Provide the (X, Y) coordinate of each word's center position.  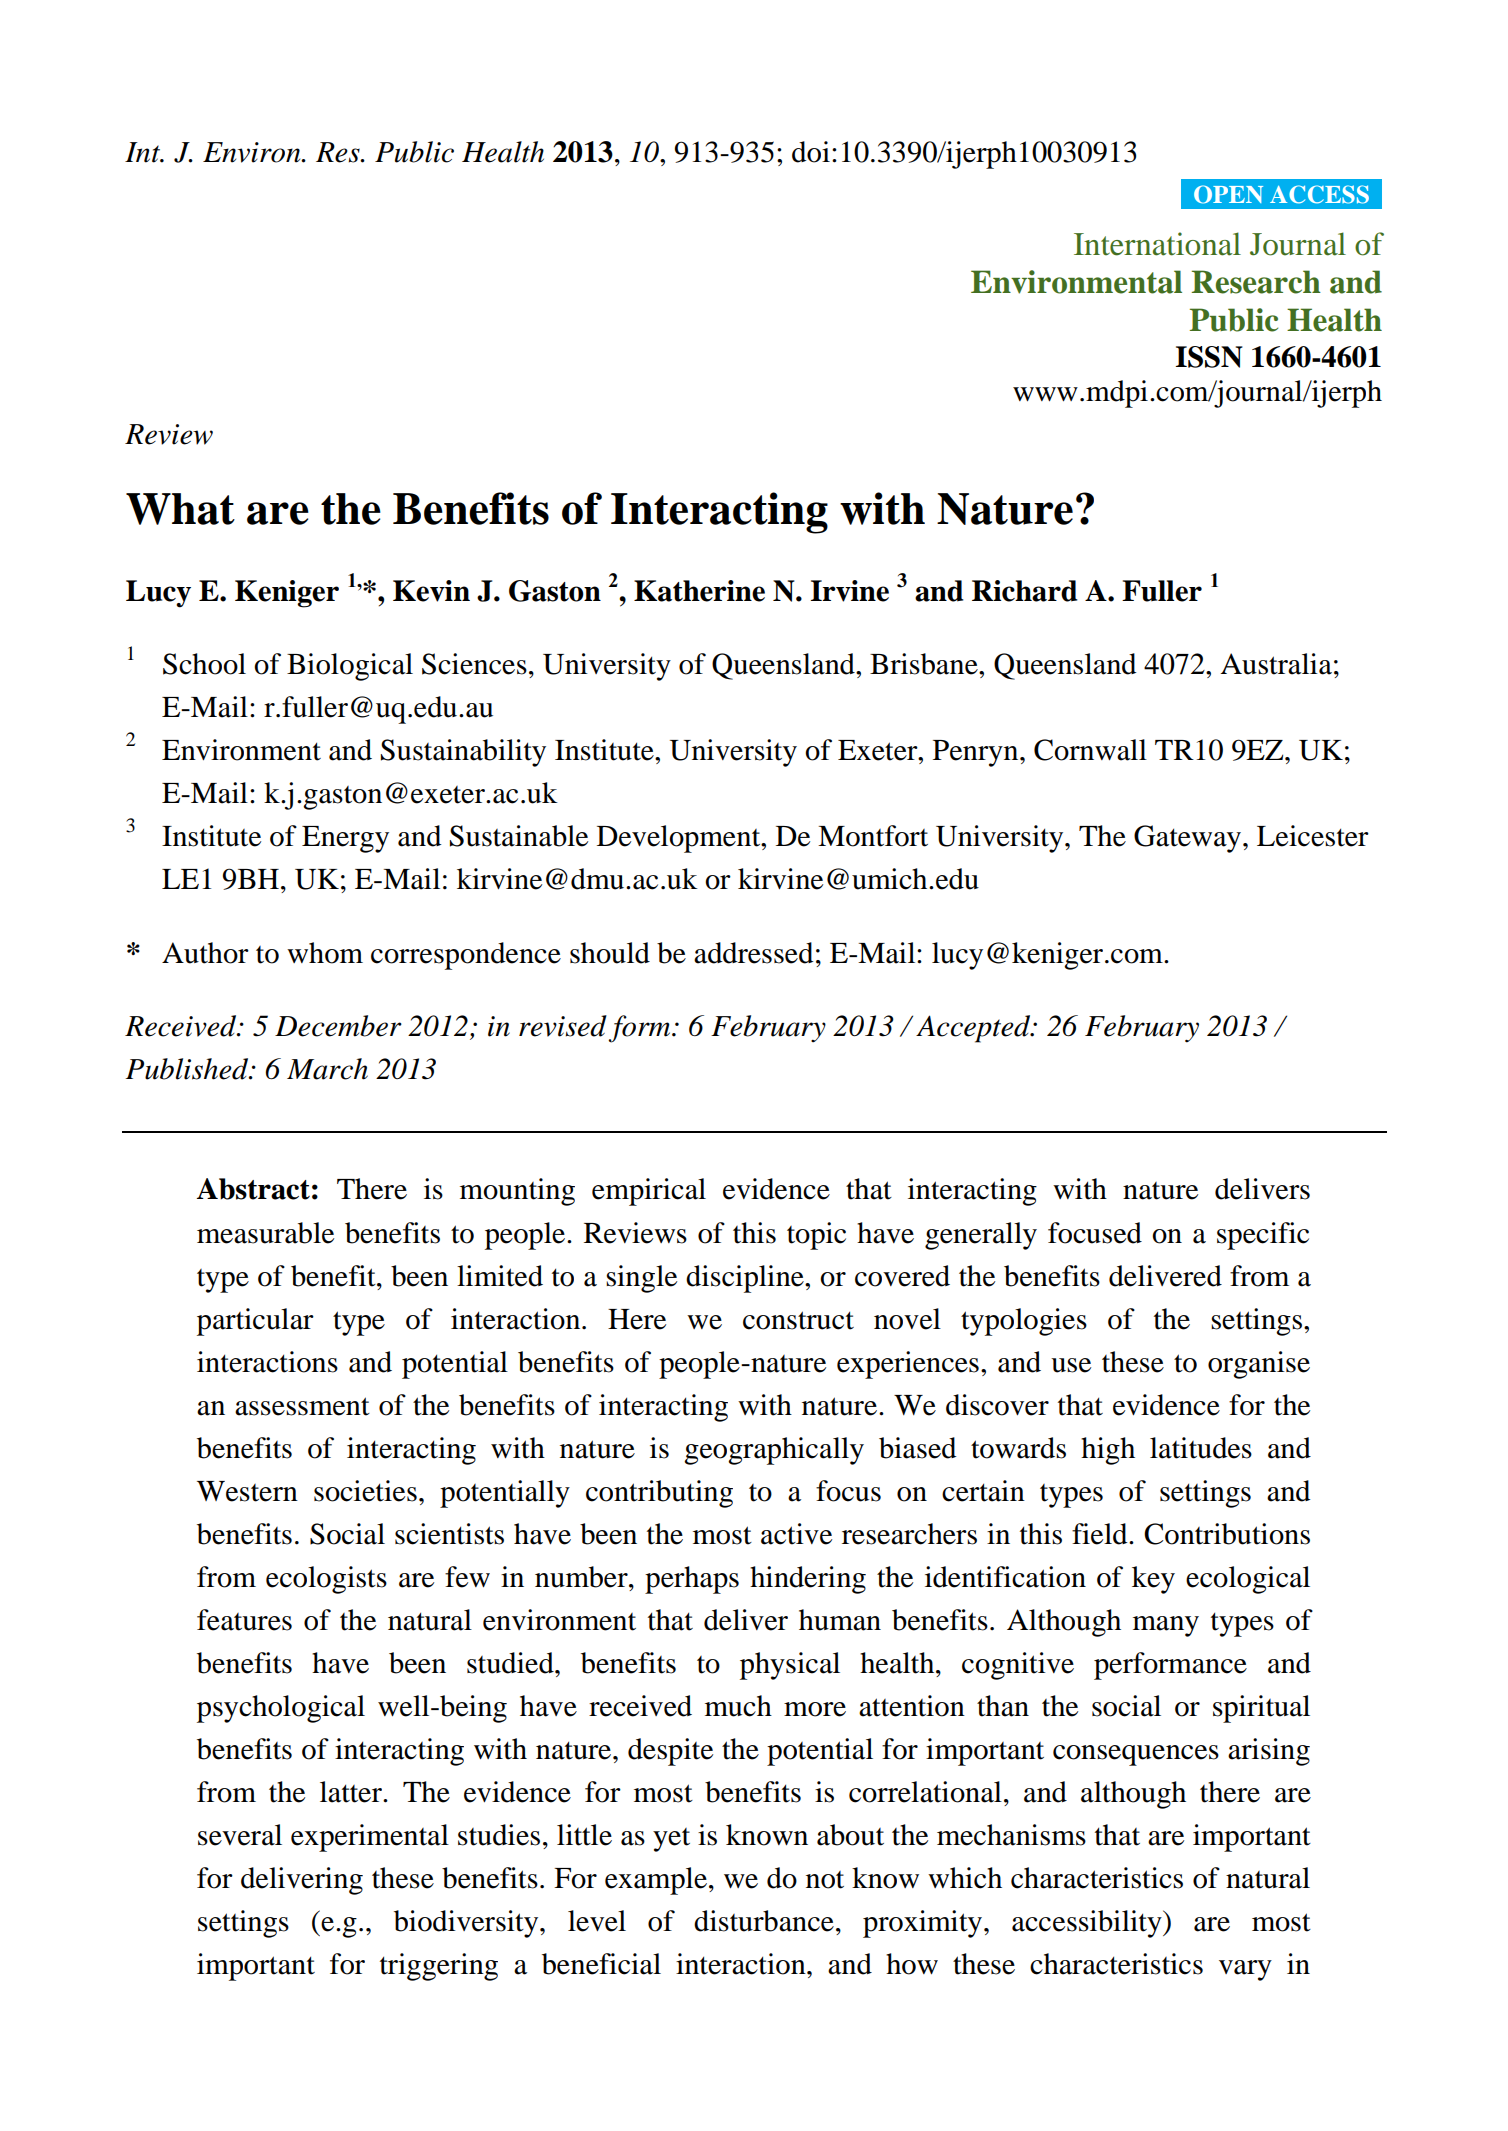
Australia (1276, 664)
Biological (350, 667)
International (1157, 244)
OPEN (1228, 194)
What (180, 509)
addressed (753, 953)
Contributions (1227, 1534)
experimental (370, 1838)
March (327, 1069)
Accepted (974, 1029)
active (796, 1534)
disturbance (764, 1921)
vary (1245, 1970)
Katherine (699, 591)
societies (365, 1491)
